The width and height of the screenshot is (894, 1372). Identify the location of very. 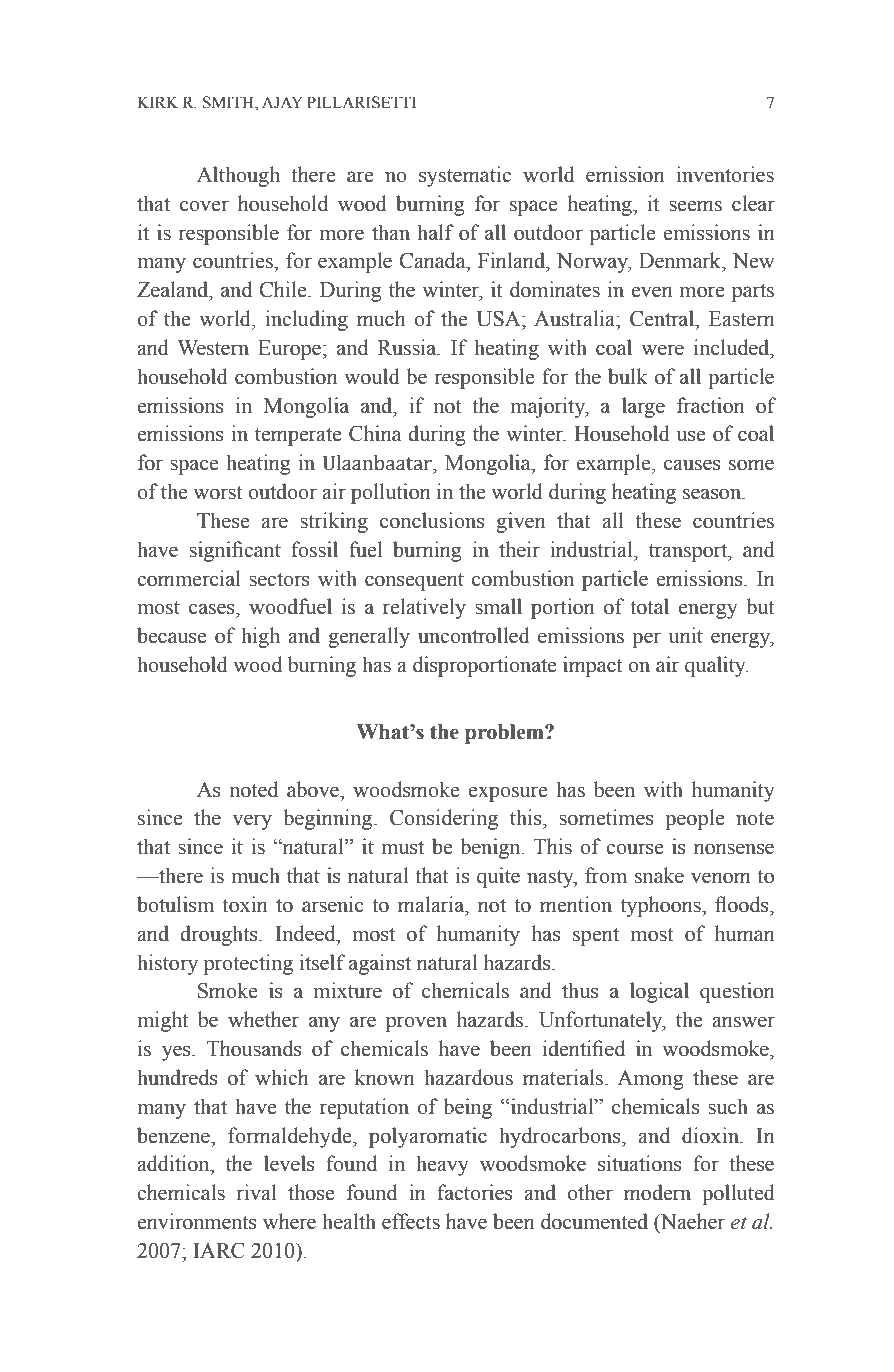
(252, 822).
